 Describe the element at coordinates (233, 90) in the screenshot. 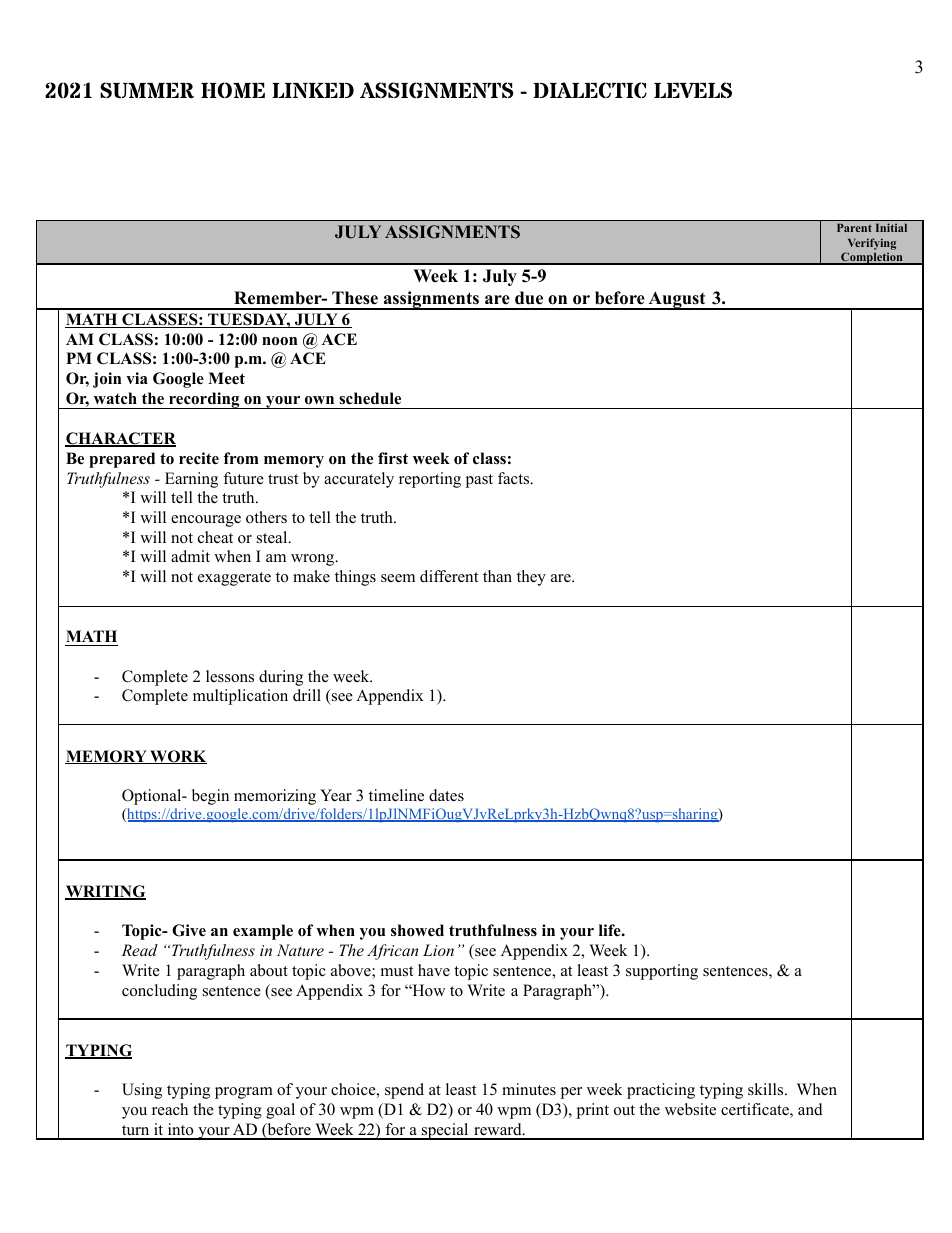

I see `HOME` at that location.
